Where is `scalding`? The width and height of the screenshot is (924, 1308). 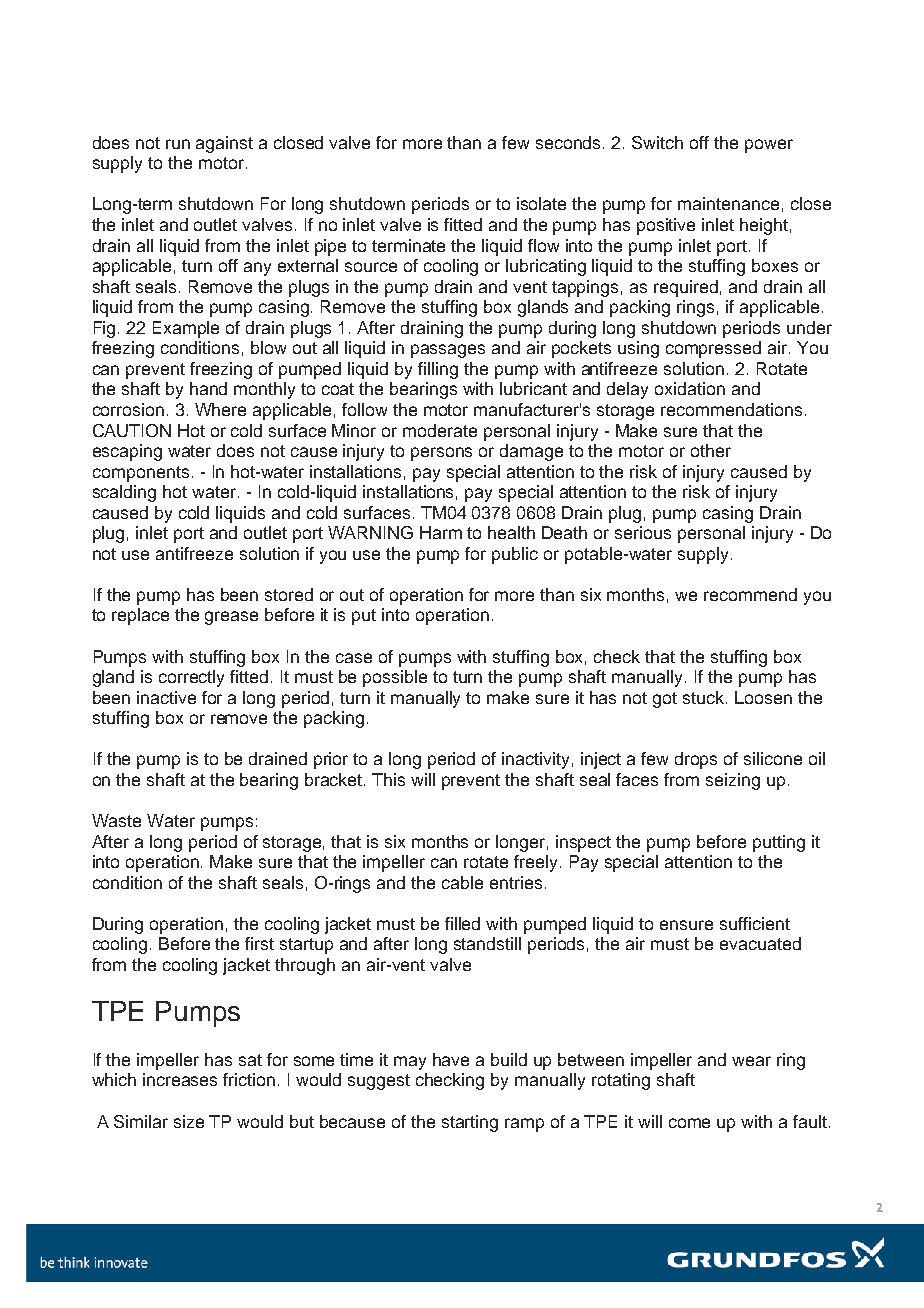 scalding is located at coordinates (124, 493).
